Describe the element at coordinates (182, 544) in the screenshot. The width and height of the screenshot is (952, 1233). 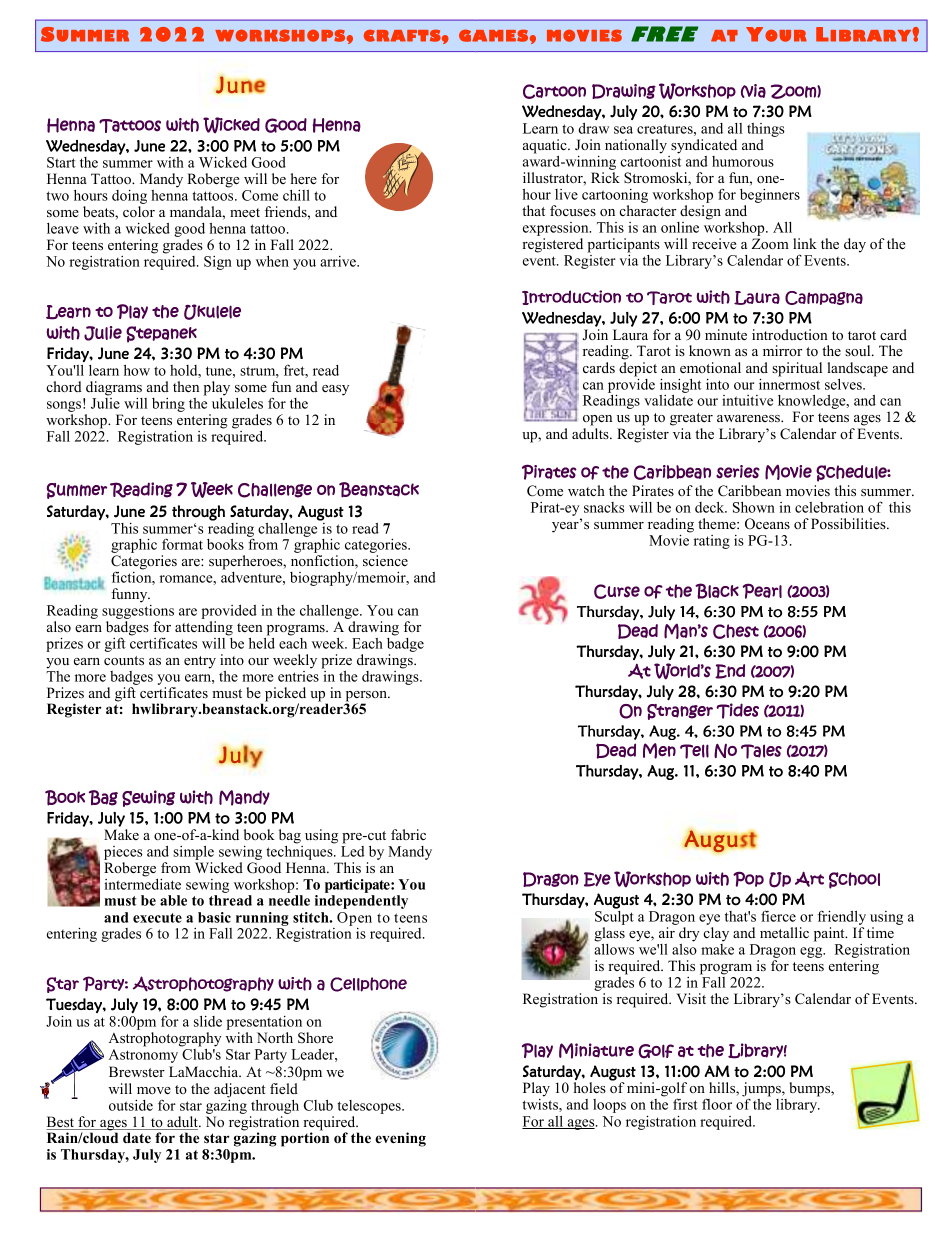
I see `format` at that location.
